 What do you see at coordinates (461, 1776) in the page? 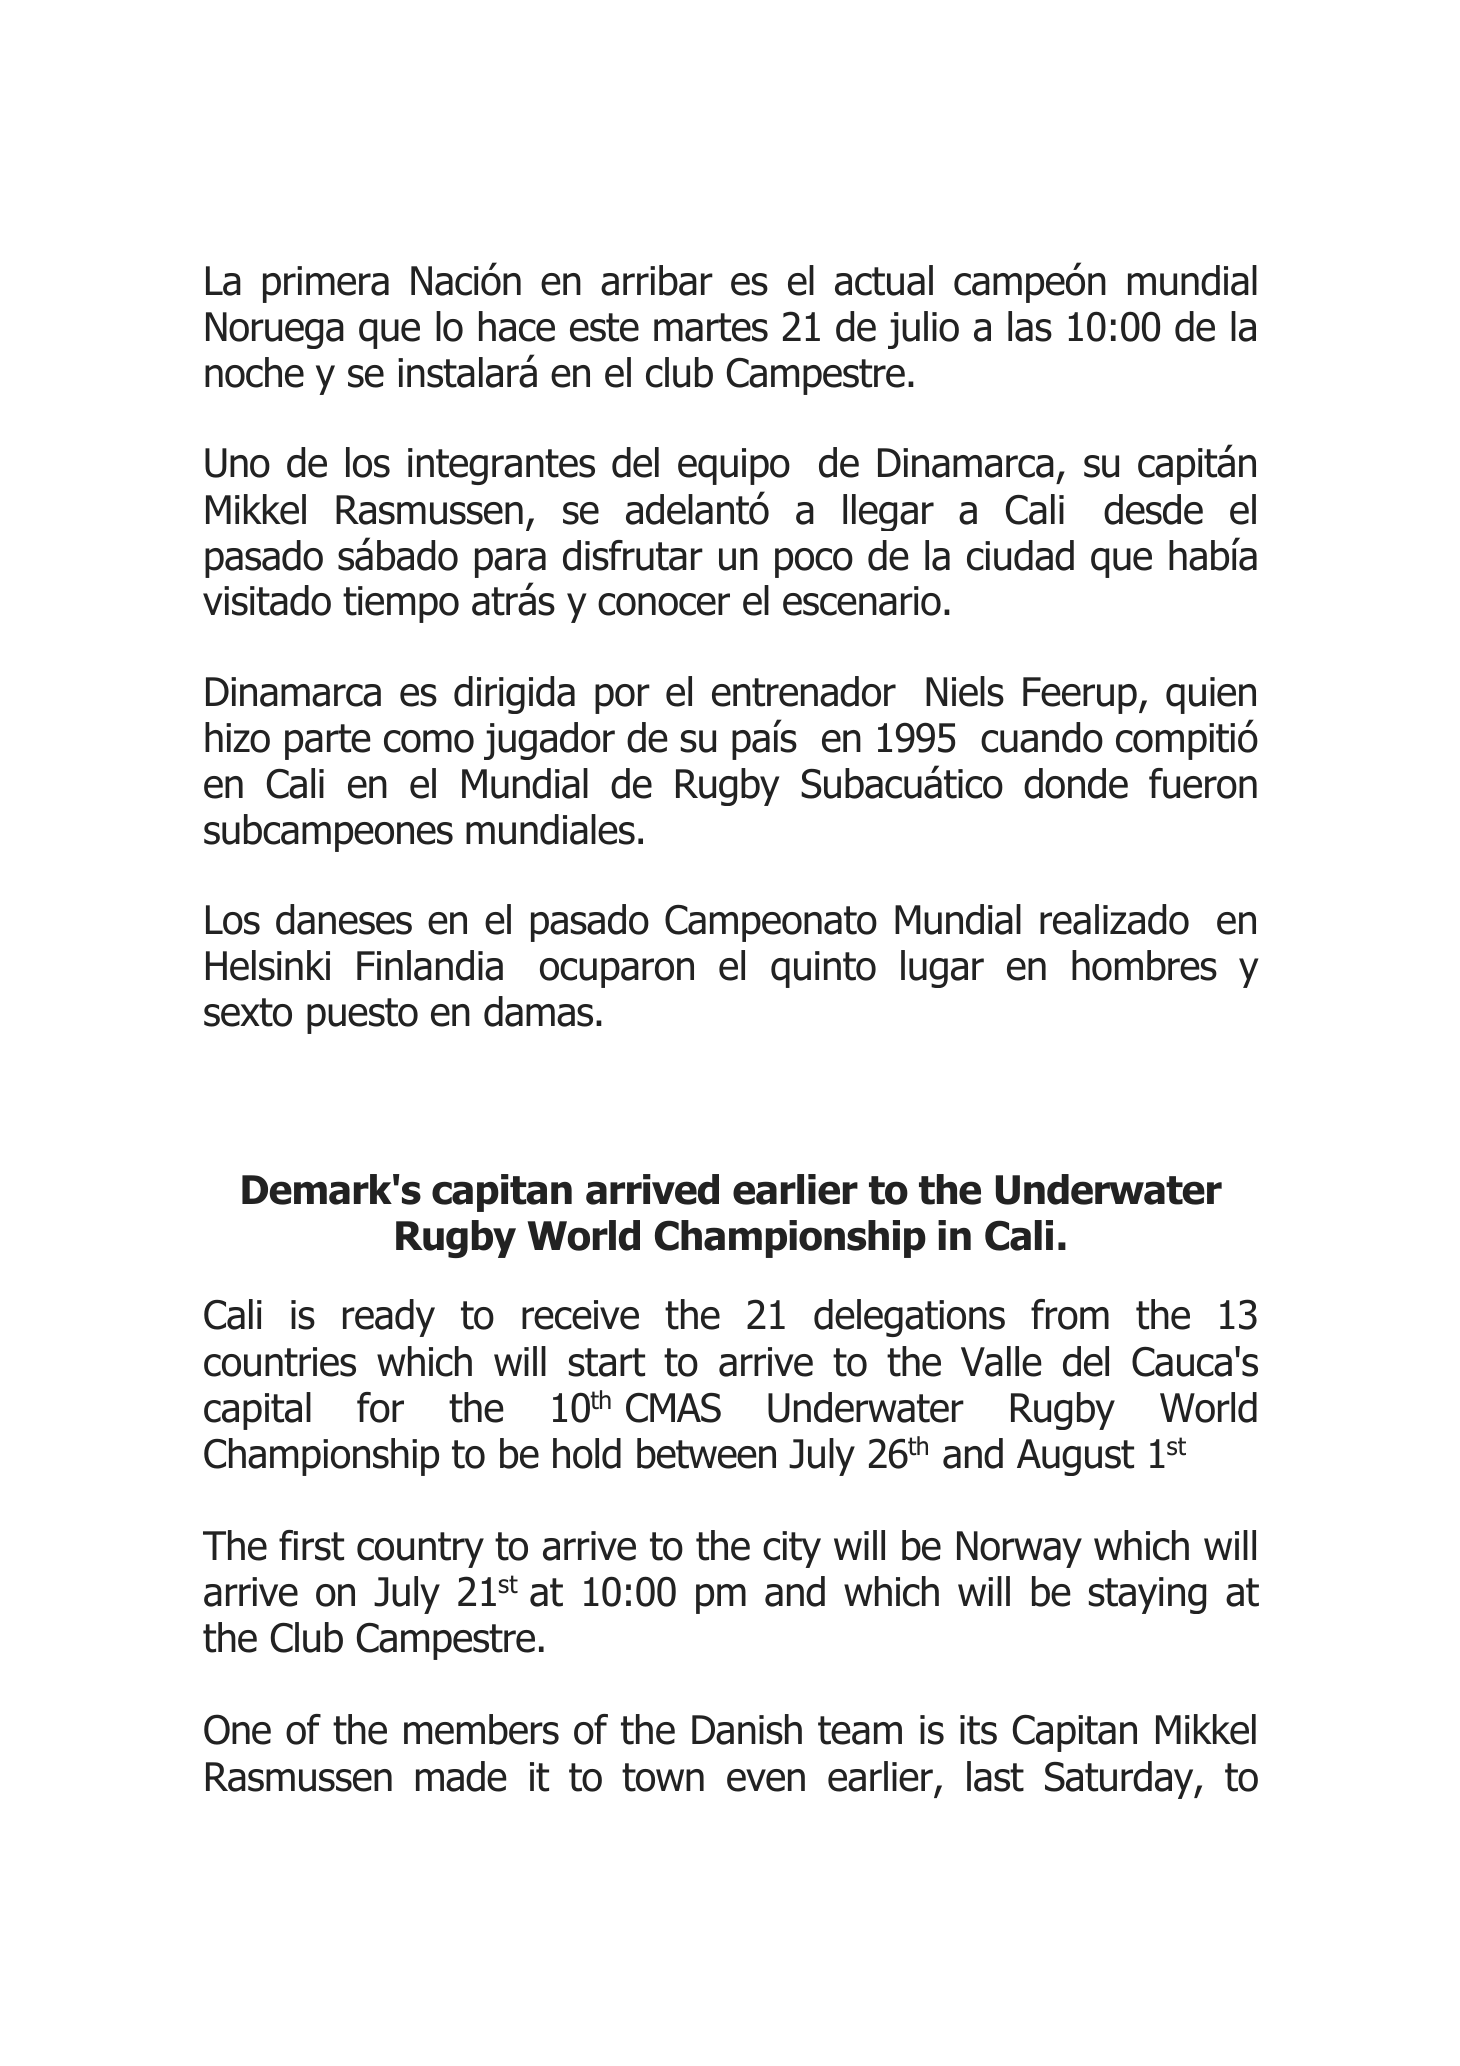
I see `made` at bounding box center [461, 1776].
